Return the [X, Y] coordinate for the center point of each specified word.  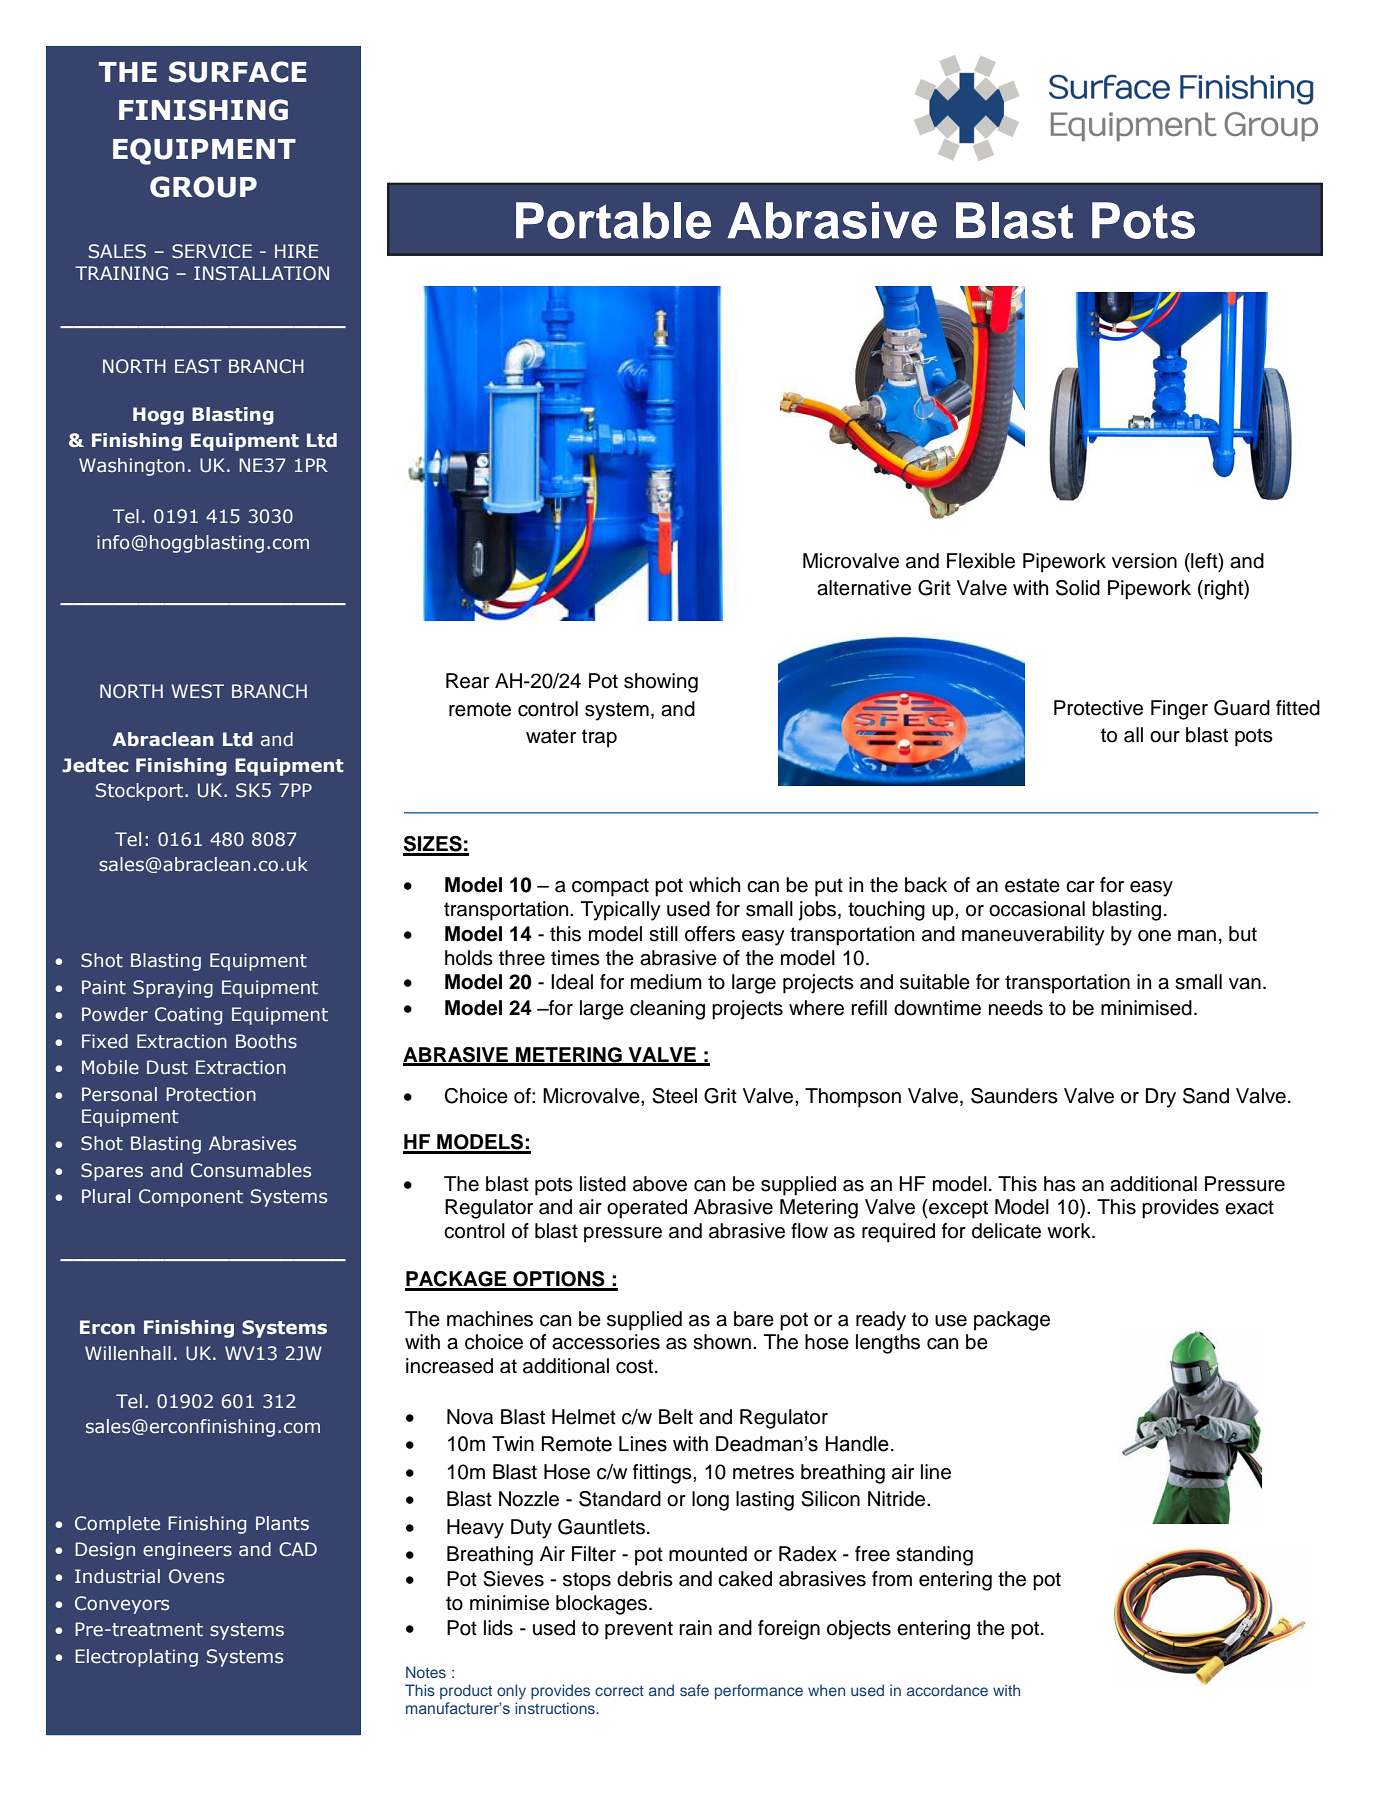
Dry [1161, 1098]
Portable [613, 220]
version [1144, 561]
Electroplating [136, 1658]
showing [661, 683]
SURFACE [238, 72]
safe [694, 1690]
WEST [197, 691]
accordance [947, 1690]
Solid [1078, 588]
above [660, 1184]
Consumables [251, 1170]
